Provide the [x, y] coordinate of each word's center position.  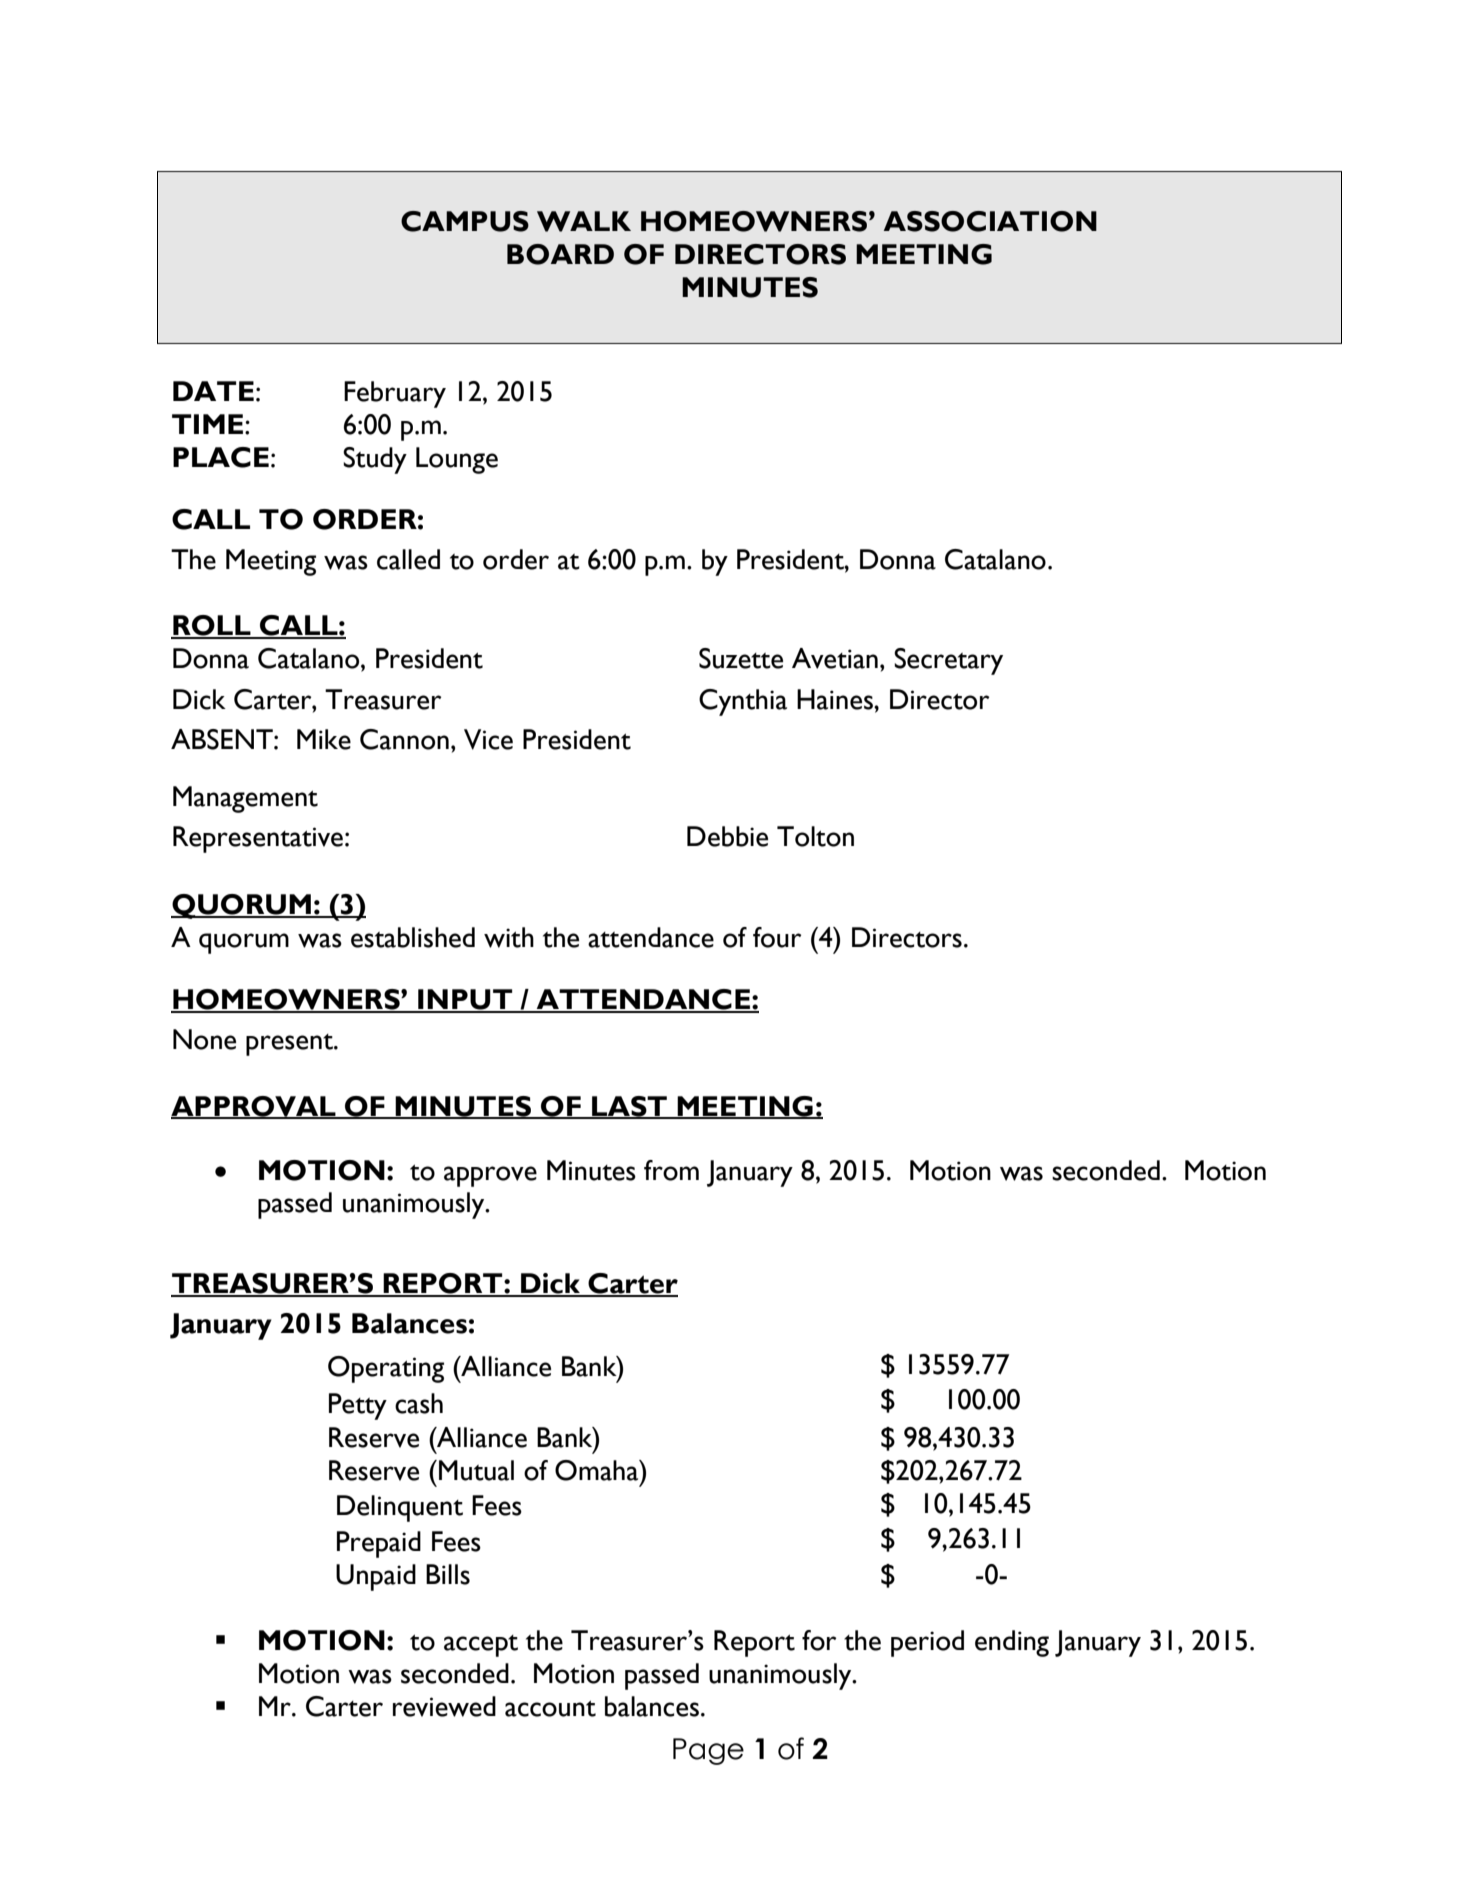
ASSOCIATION [990, 221]
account [550, 1709]
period [927, 1643]
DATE [213, 391]
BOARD [560, 254]
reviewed [444, 1706]
